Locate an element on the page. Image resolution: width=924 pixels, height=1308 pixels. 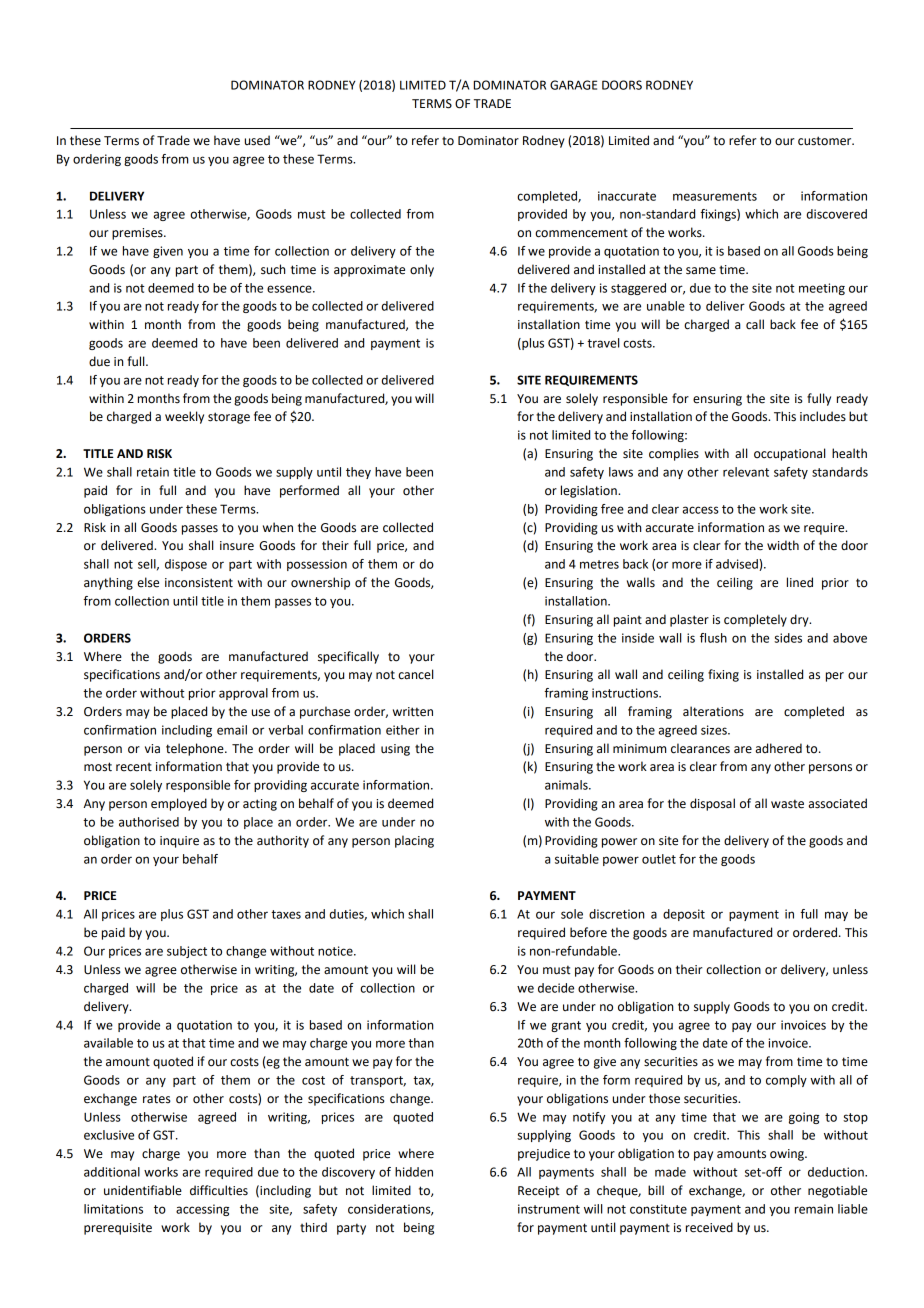
remain is located at coordinates (814, 1209).
